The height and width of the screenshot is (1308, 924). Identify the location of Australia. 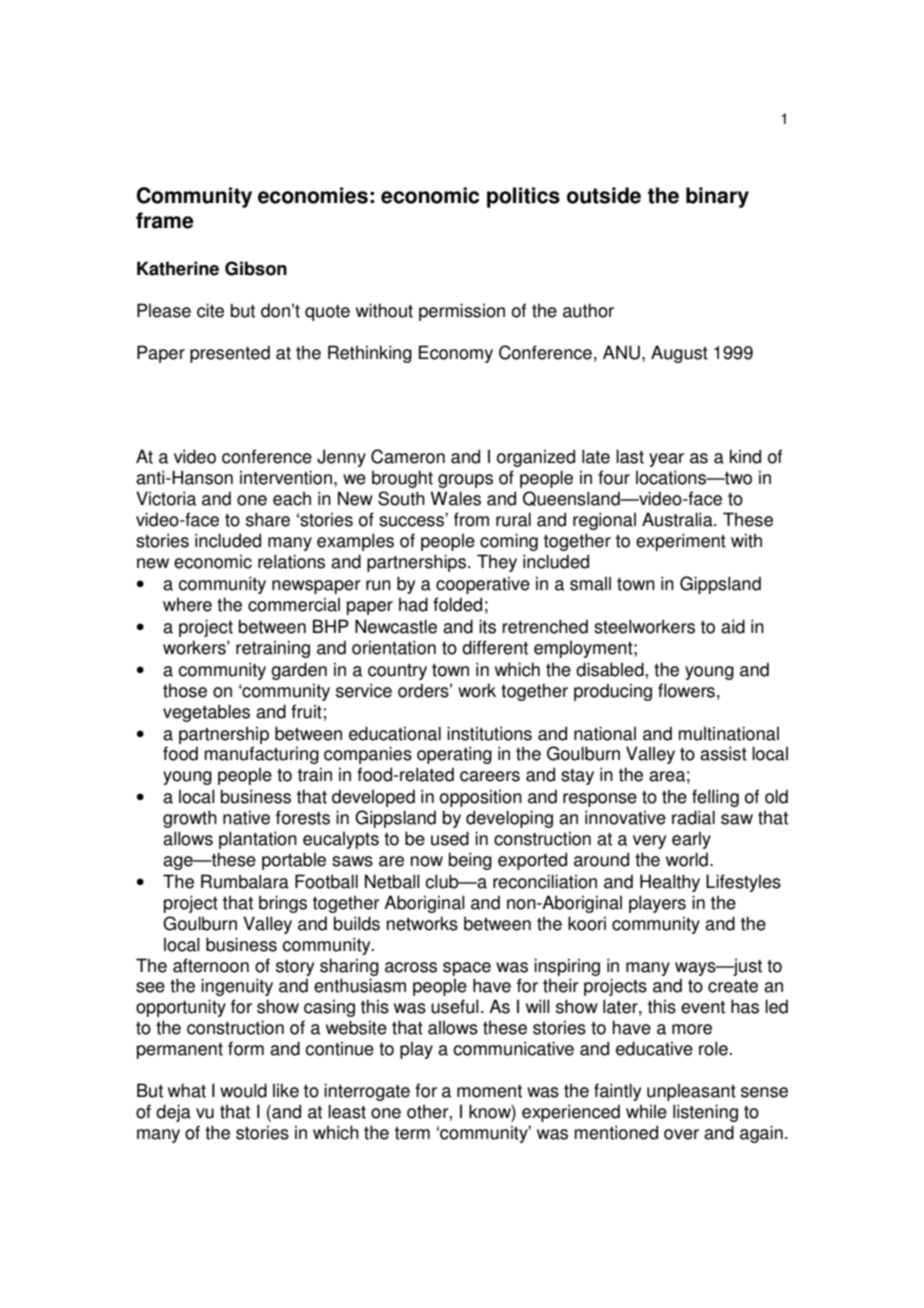
(678, 519).
